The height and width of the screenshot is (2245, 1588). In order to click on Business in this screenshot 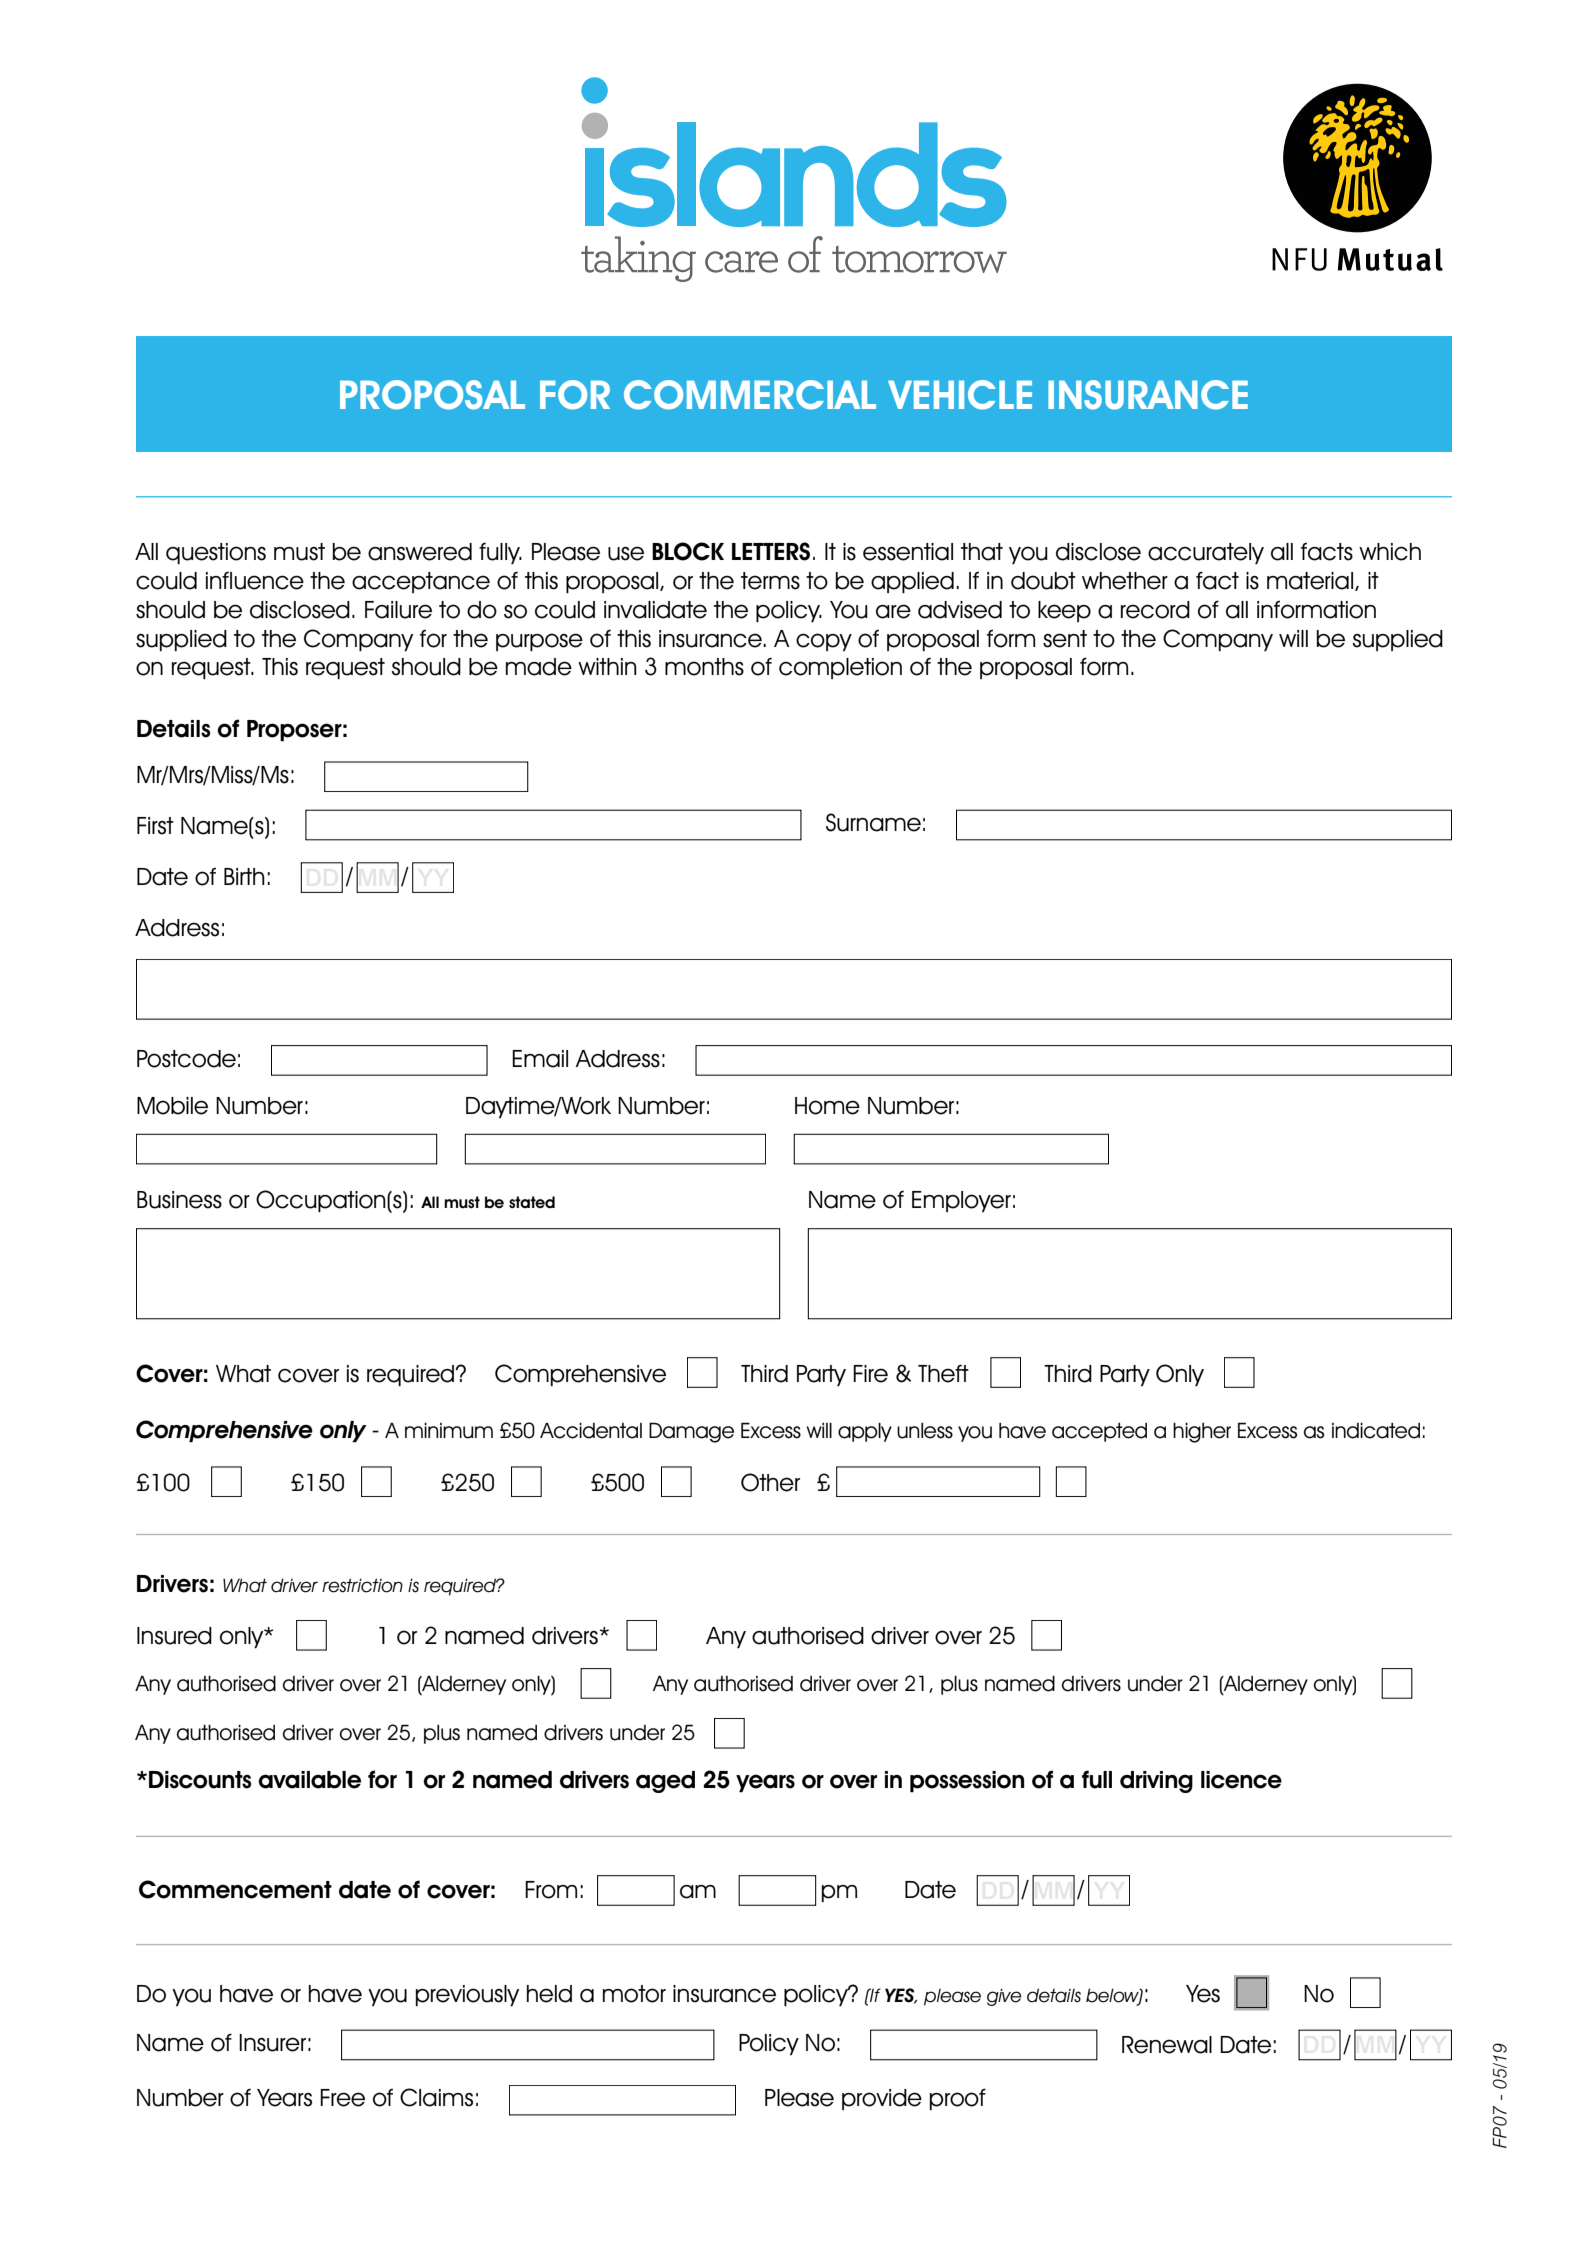, I will do `click(179, 1200)`.
